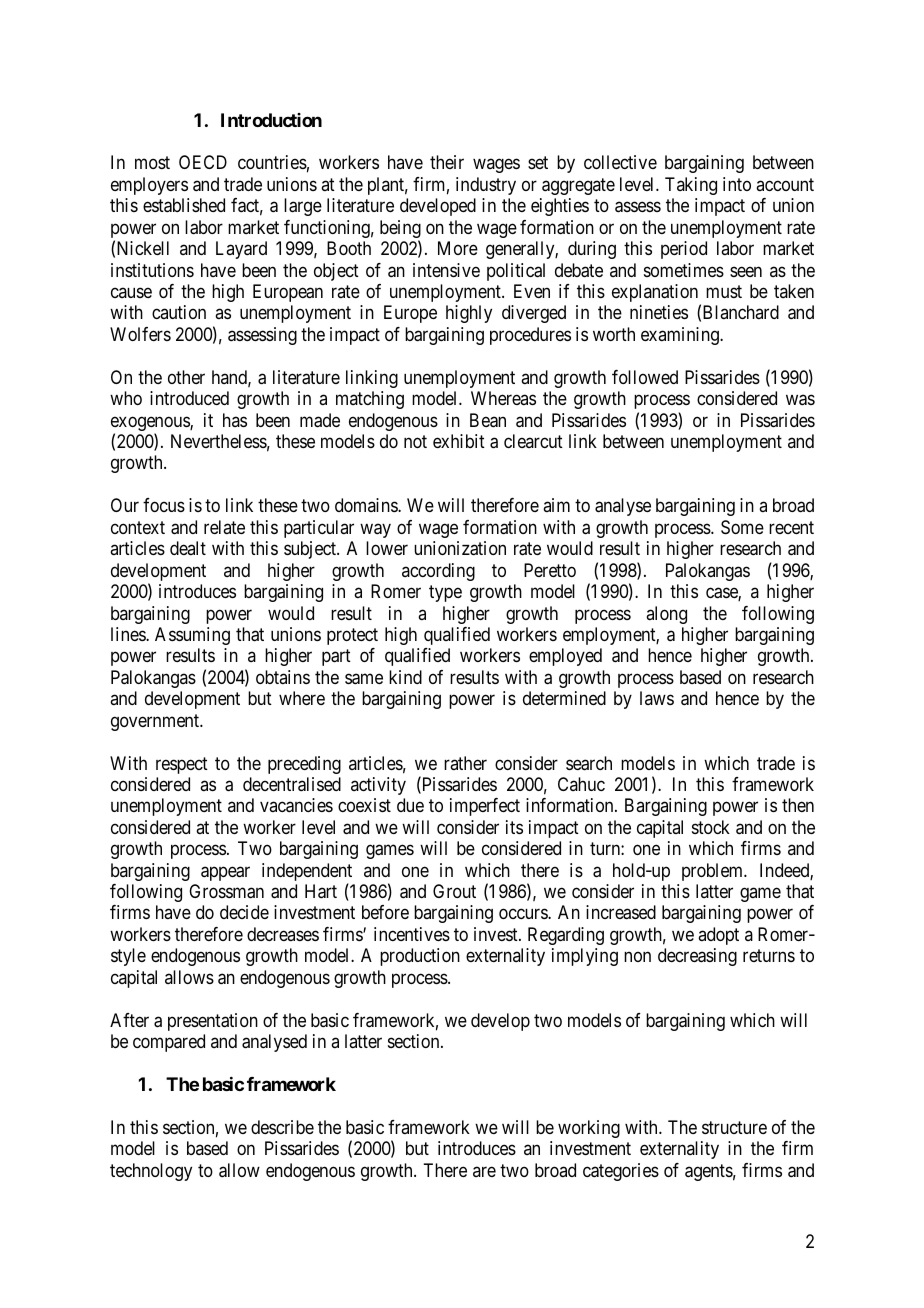  What do you see at coordinates (459, 441) in the document?
I see `exhibit` at bounding box center [459, 441].
